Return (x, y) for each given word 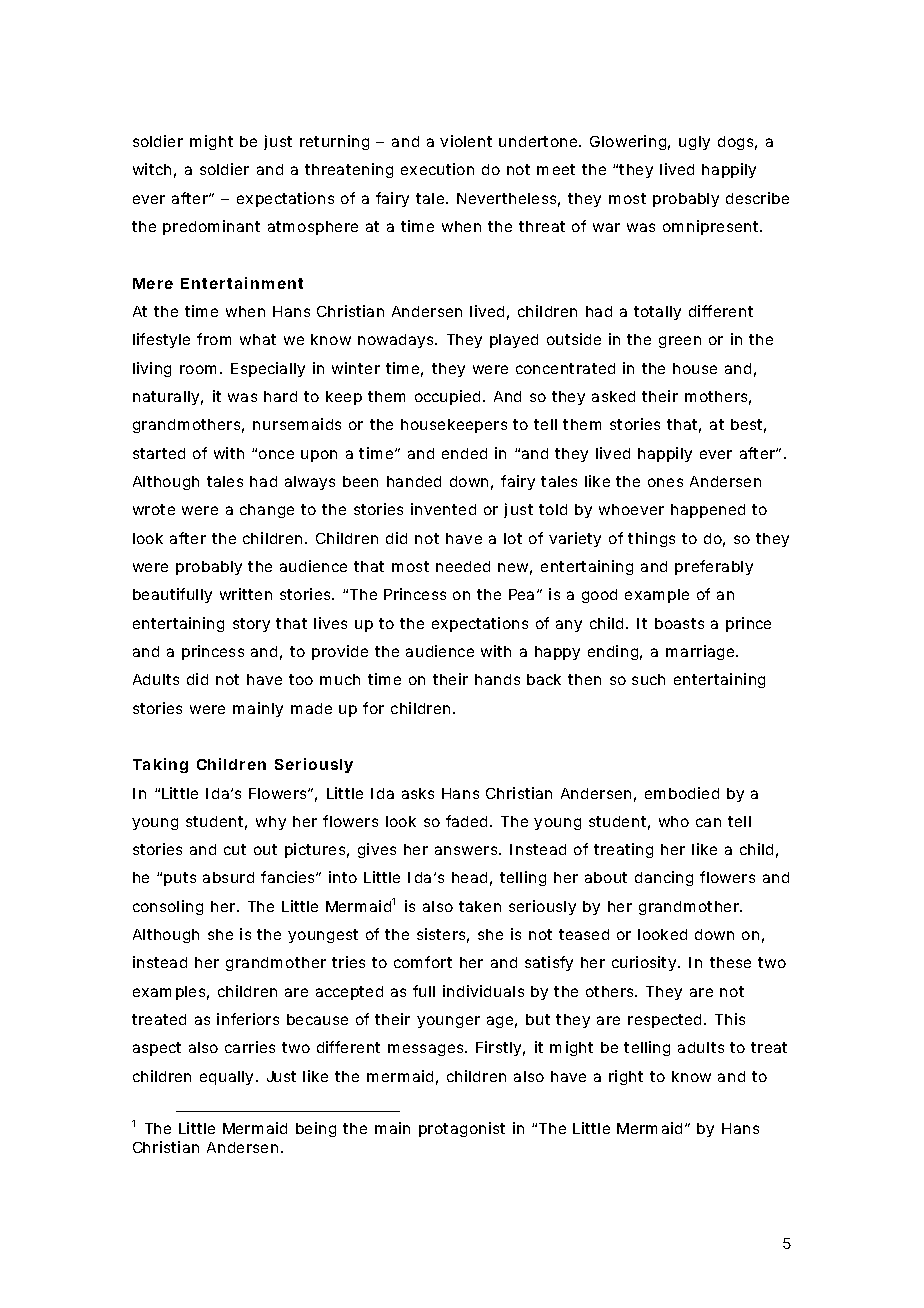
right (626, 1077)
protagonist (462, 1129)
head (469, 877)
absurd (228, 877)
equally (226, 1078)
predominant (211, 227)
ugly (694, 143)
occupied (447, 397)
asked (613, 396)
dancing (664, 878)
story (251, 625)
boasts (679, 623)
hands (497, 679)
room (198, 369)
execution (437, 169)
